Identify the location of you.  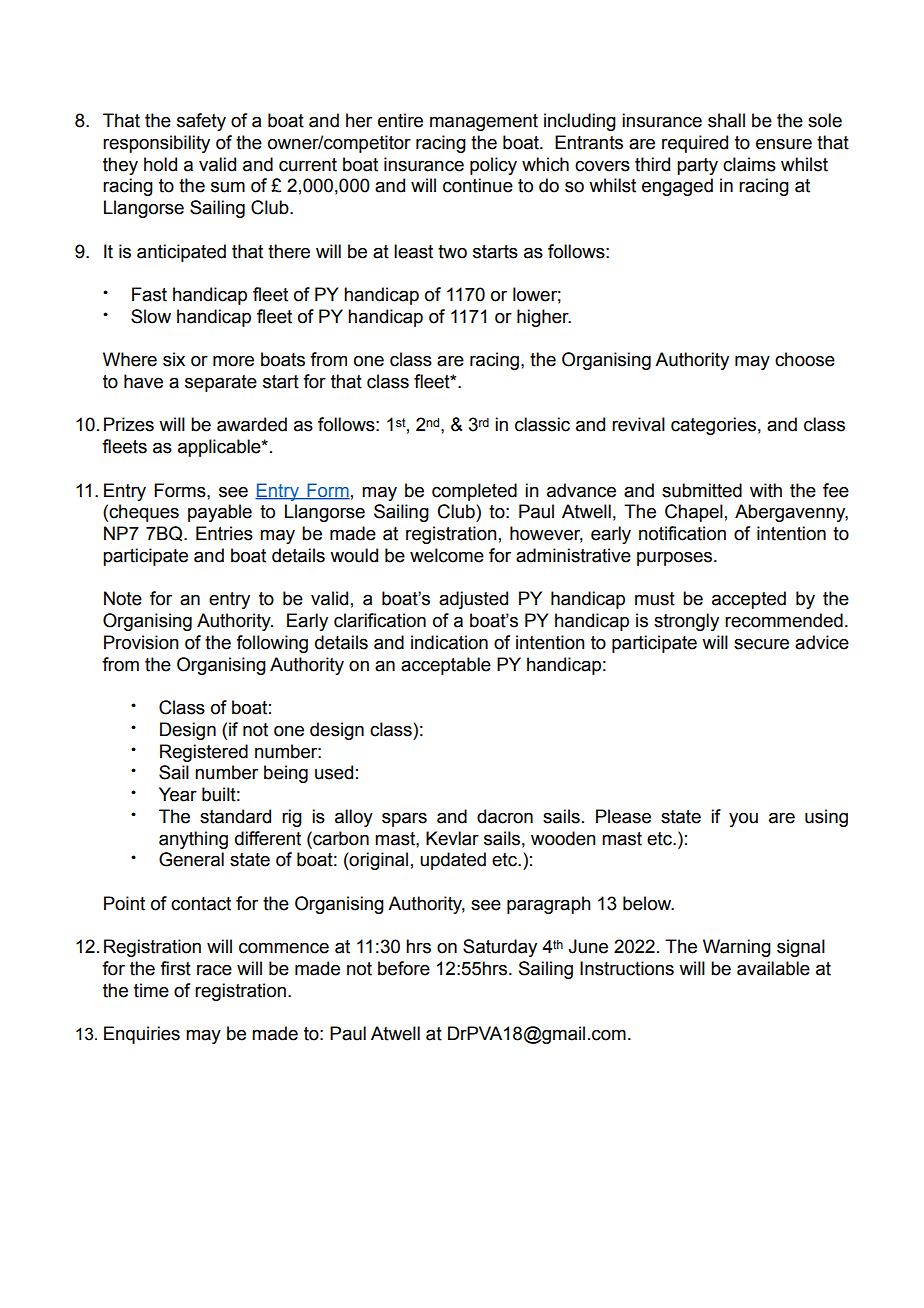
(743, 820).
